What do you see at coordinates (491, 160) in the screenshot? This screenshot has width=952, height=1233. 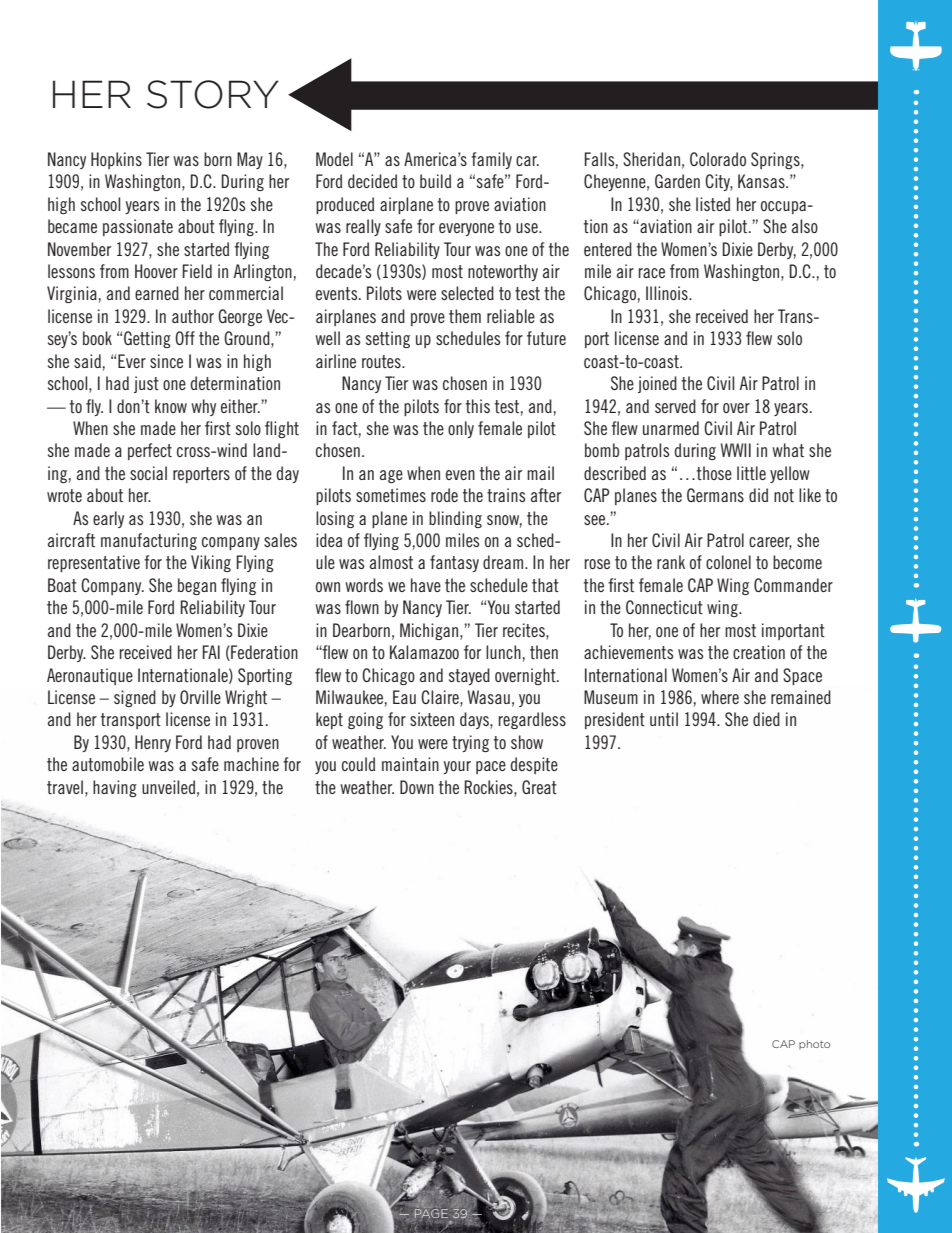 I see `family` at bounding box center [491, 160].
